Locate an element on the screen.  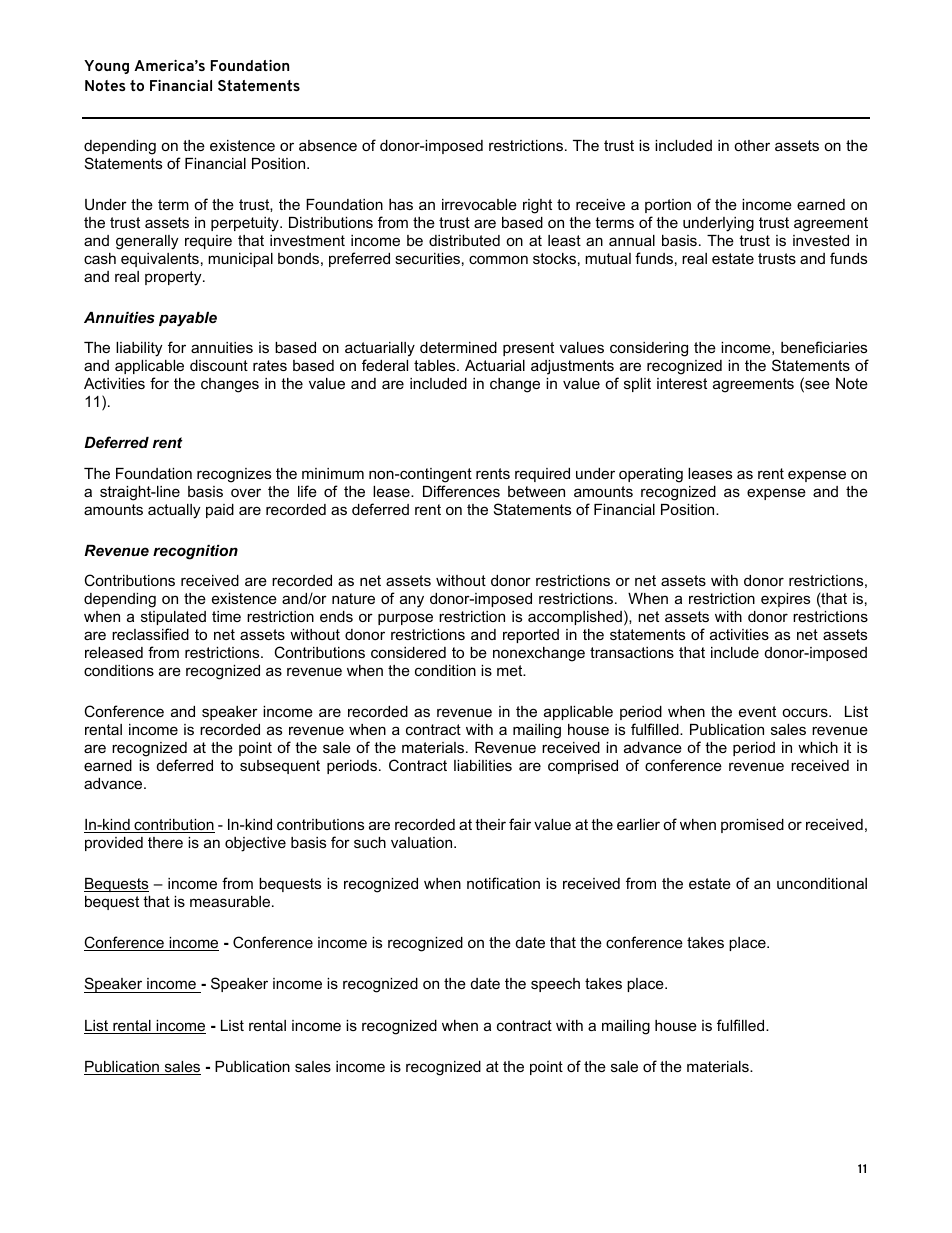
tables is located at coordinates (436, 365).
